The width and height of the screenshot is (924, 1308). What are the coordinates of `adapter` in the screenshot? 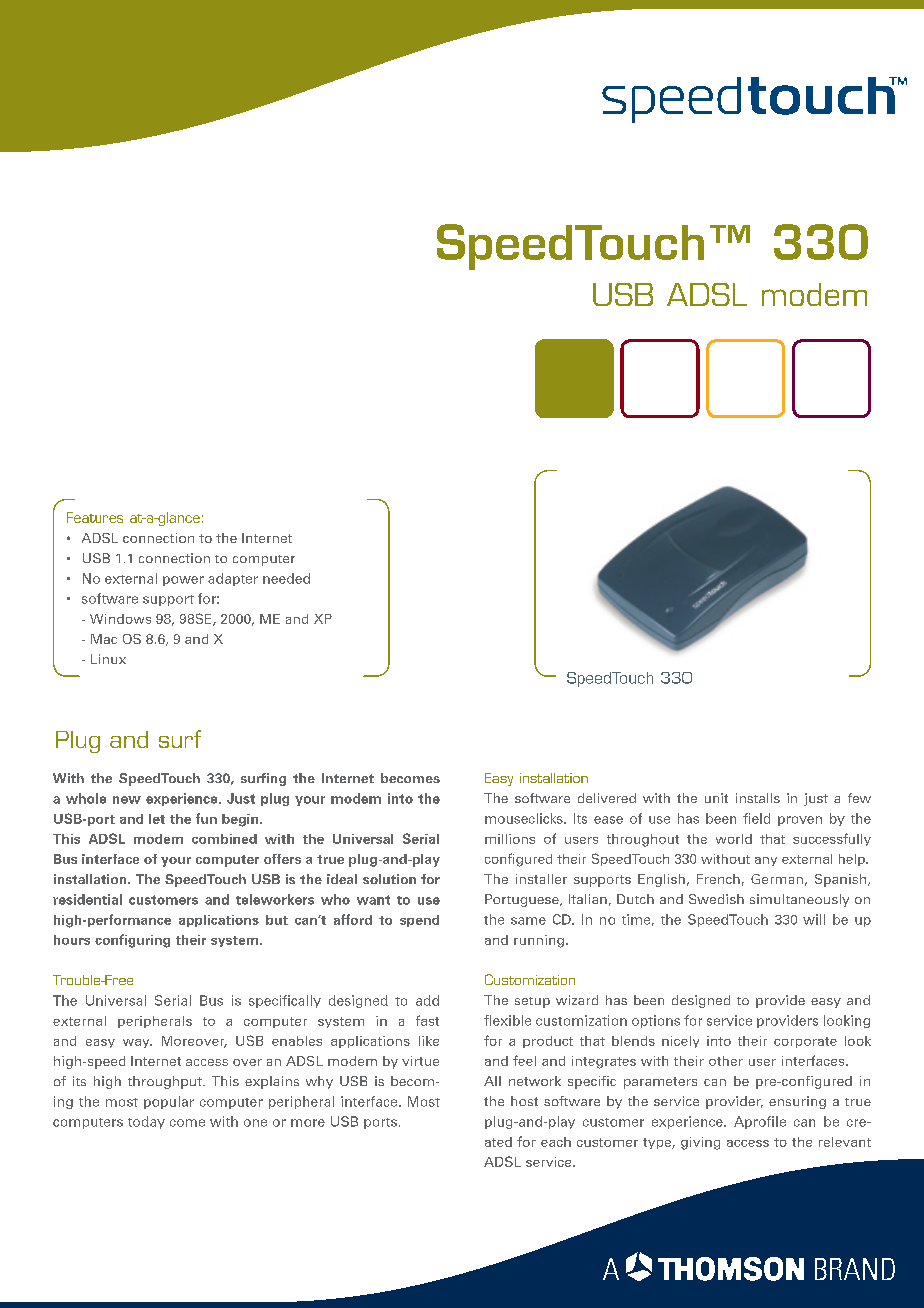 It's located at (233, 579).
